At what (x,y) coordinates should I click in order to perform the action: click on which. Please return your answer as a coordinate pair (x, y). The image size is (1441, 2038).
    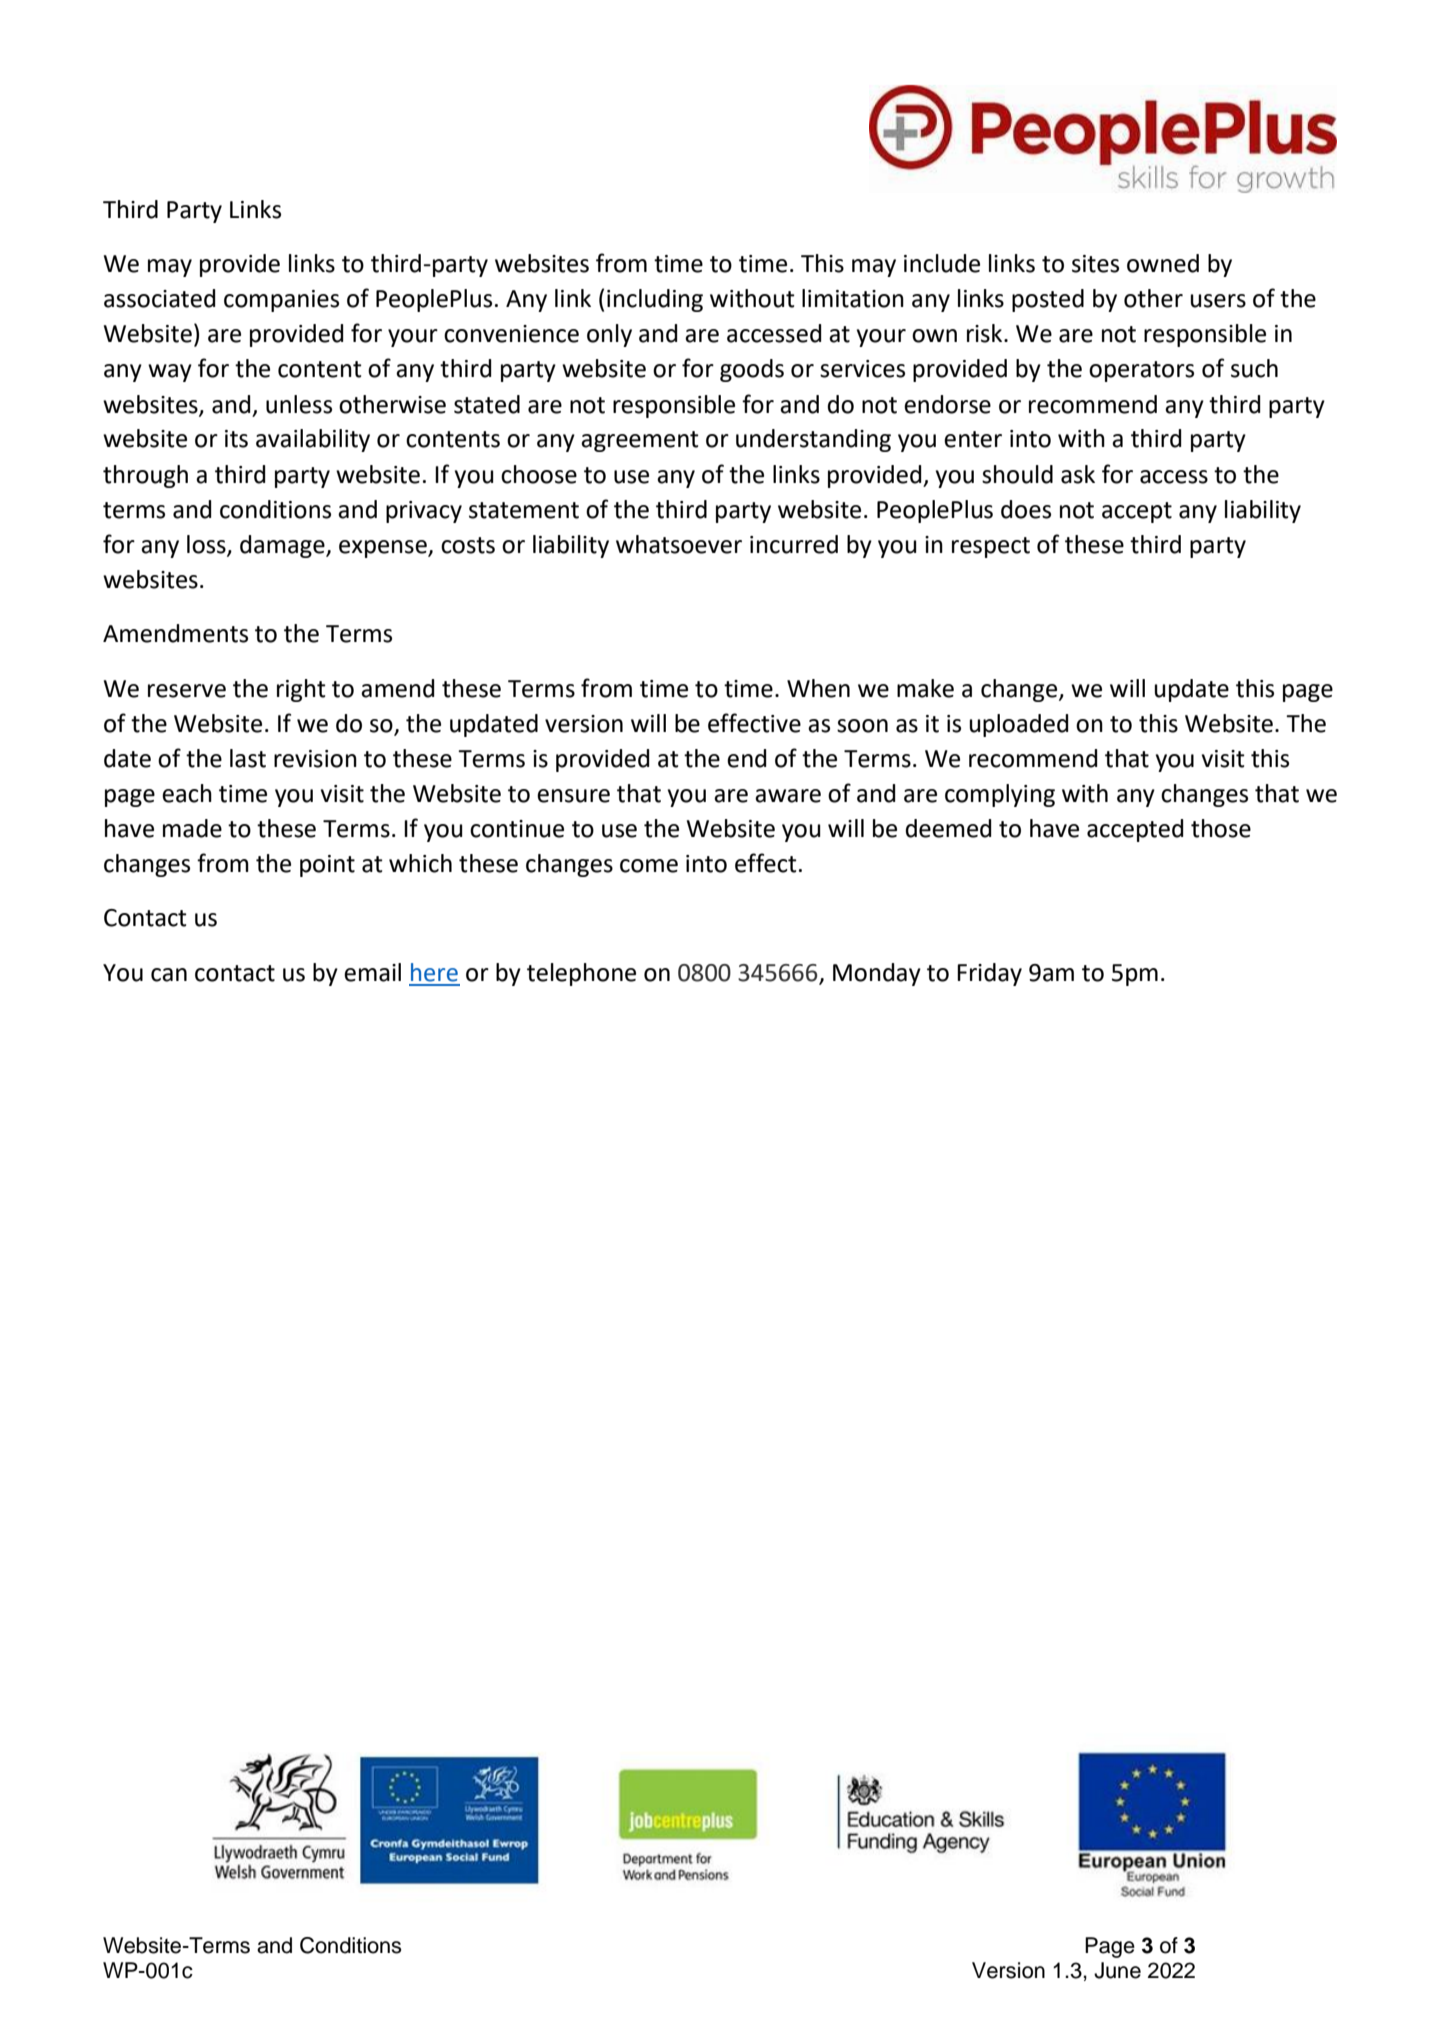
    Looking at the image, I should click on (420, 863).
